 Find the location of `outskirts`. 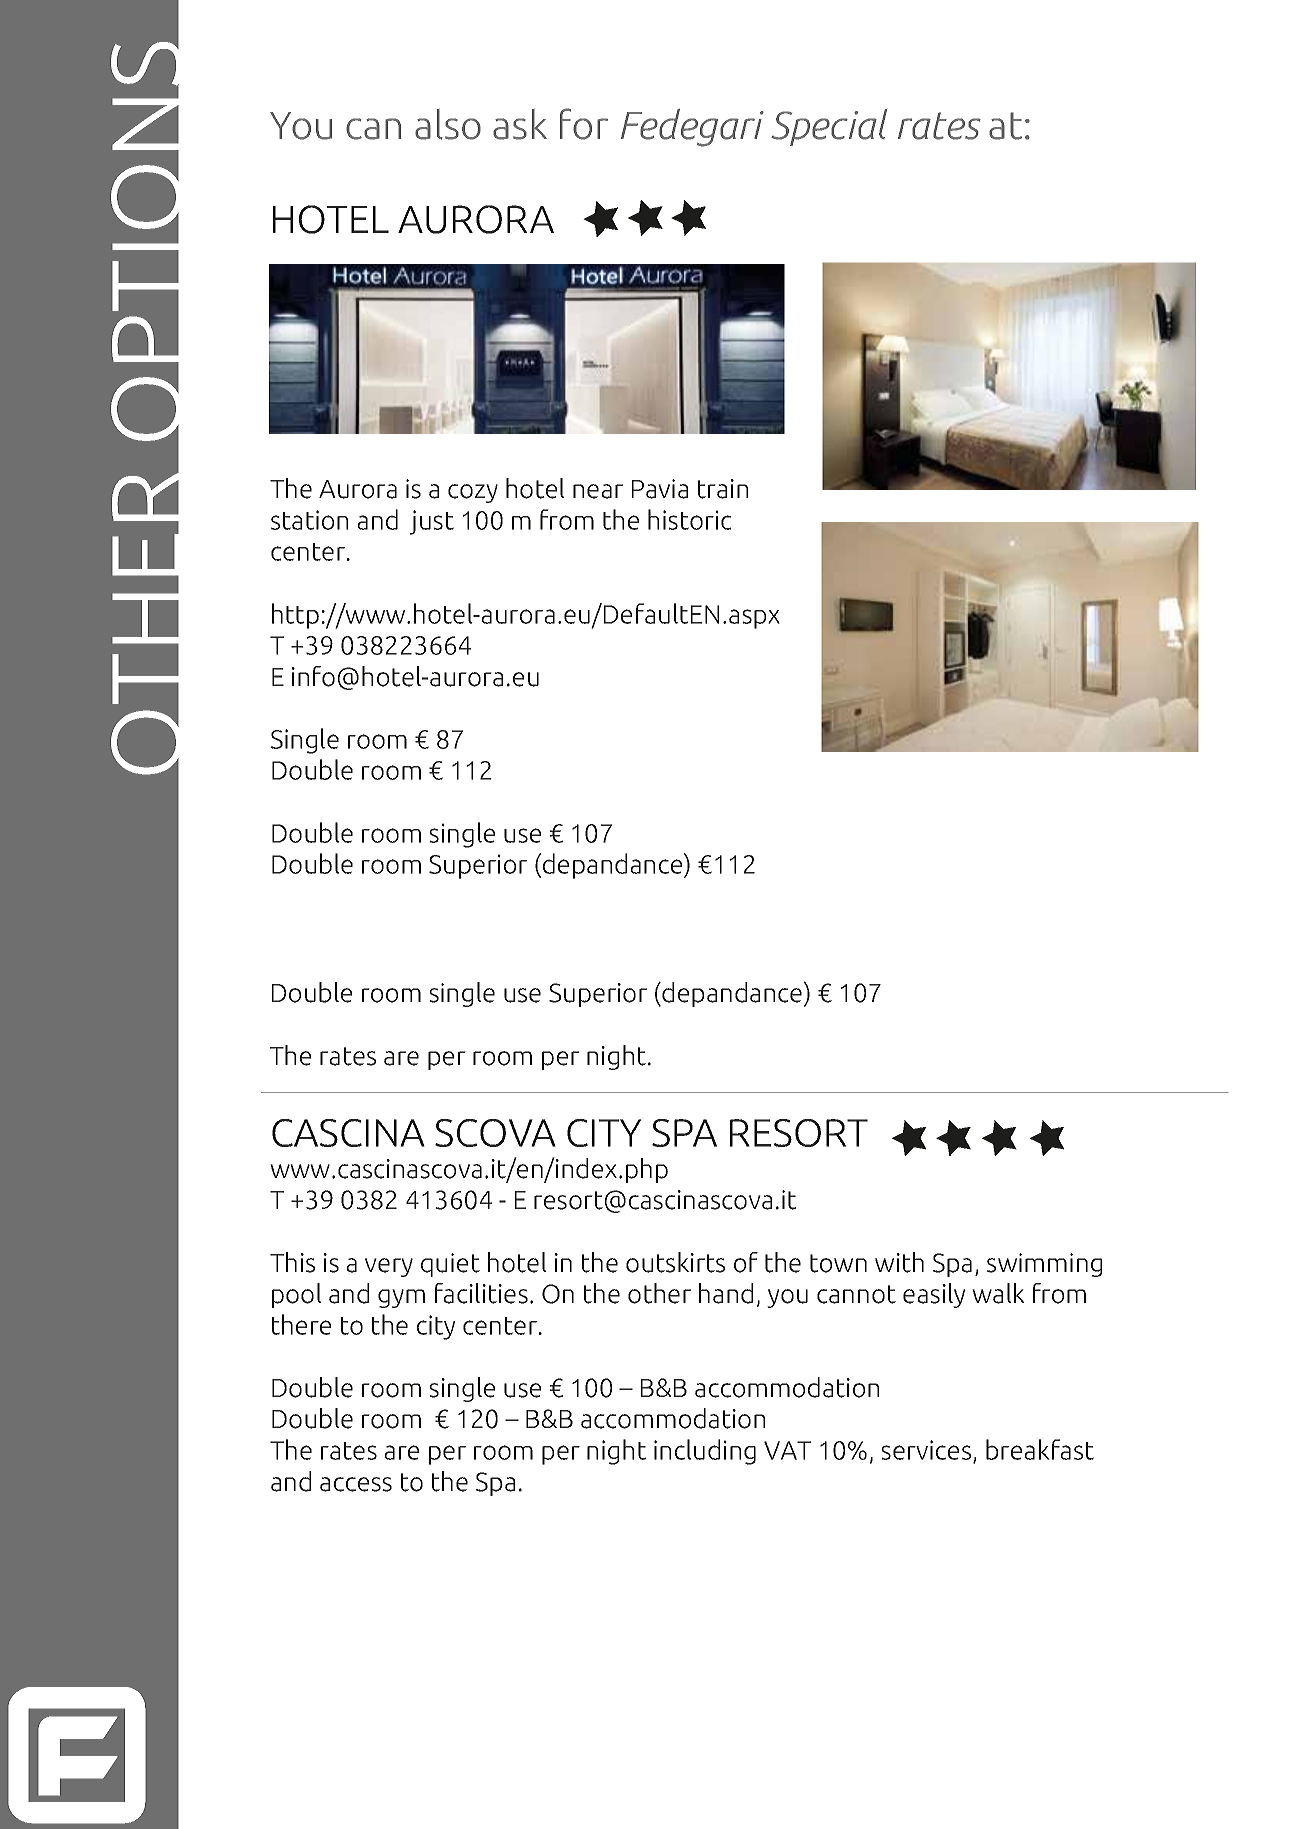

outskirts is located at coordinates (675, 1262).
